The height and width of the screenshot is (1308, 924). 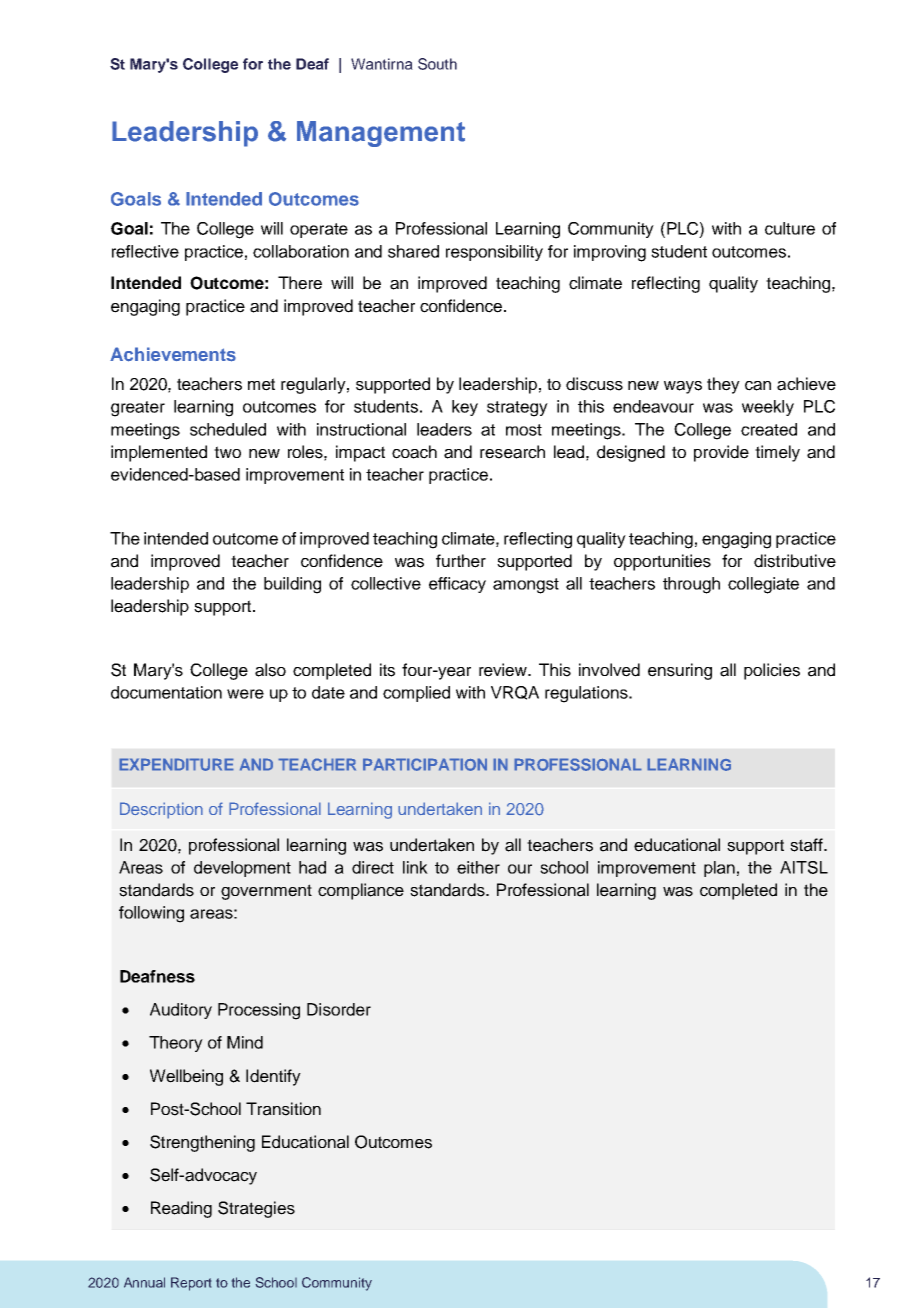 What do you see at coordinates (381, 134) in the screenshot?
I see `Management` at bounding box center [381, 134].
